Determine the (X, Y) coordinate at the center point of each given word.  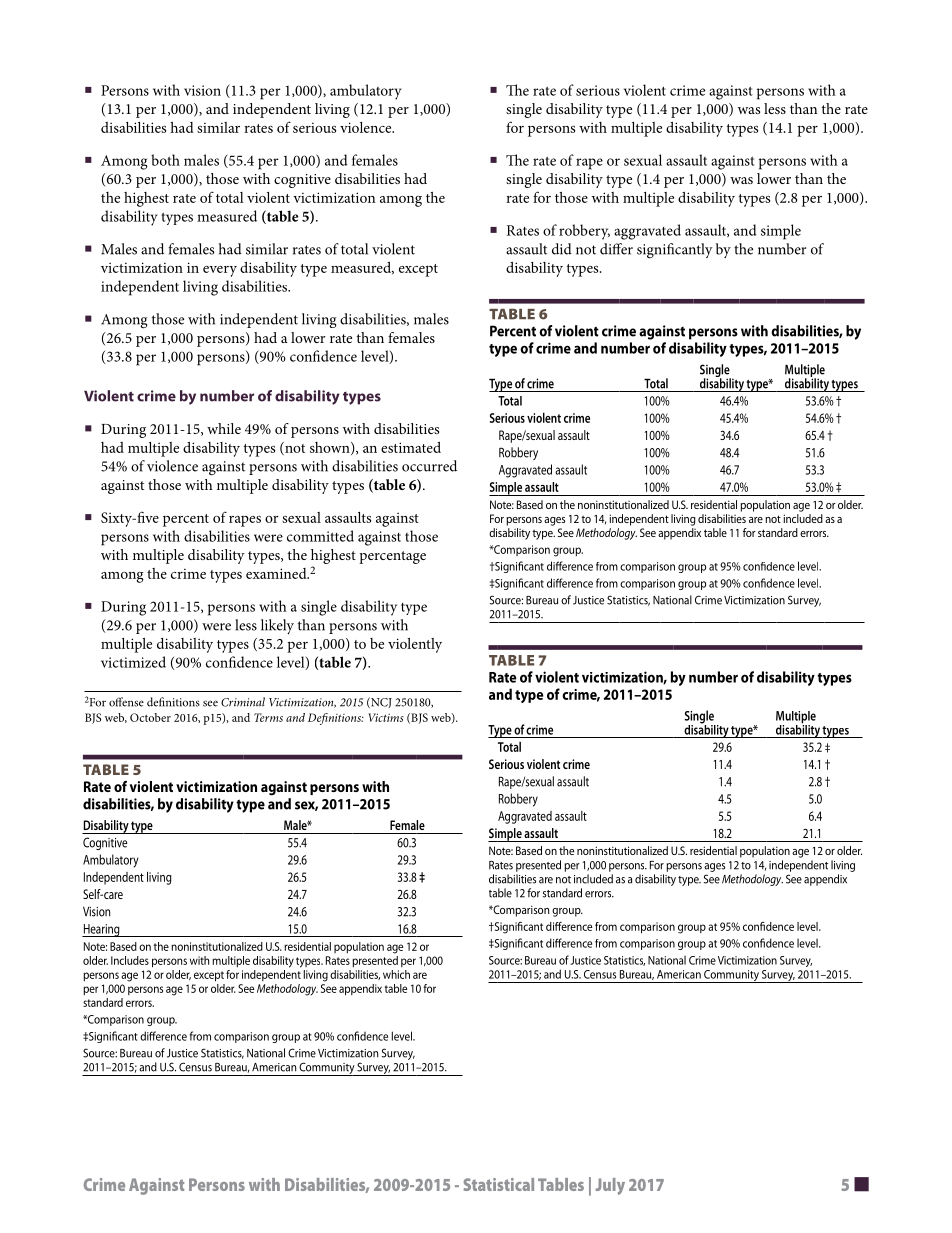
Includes (130, 960)
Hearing (102, 930)
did (562, 249)
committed (320, 536)
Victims (386, 717)
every (220, 271)
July (610, 1186)
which (396, 974)
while (224, 428)
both (165, 160)
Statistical (499, 1184)
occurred (429, 466)
